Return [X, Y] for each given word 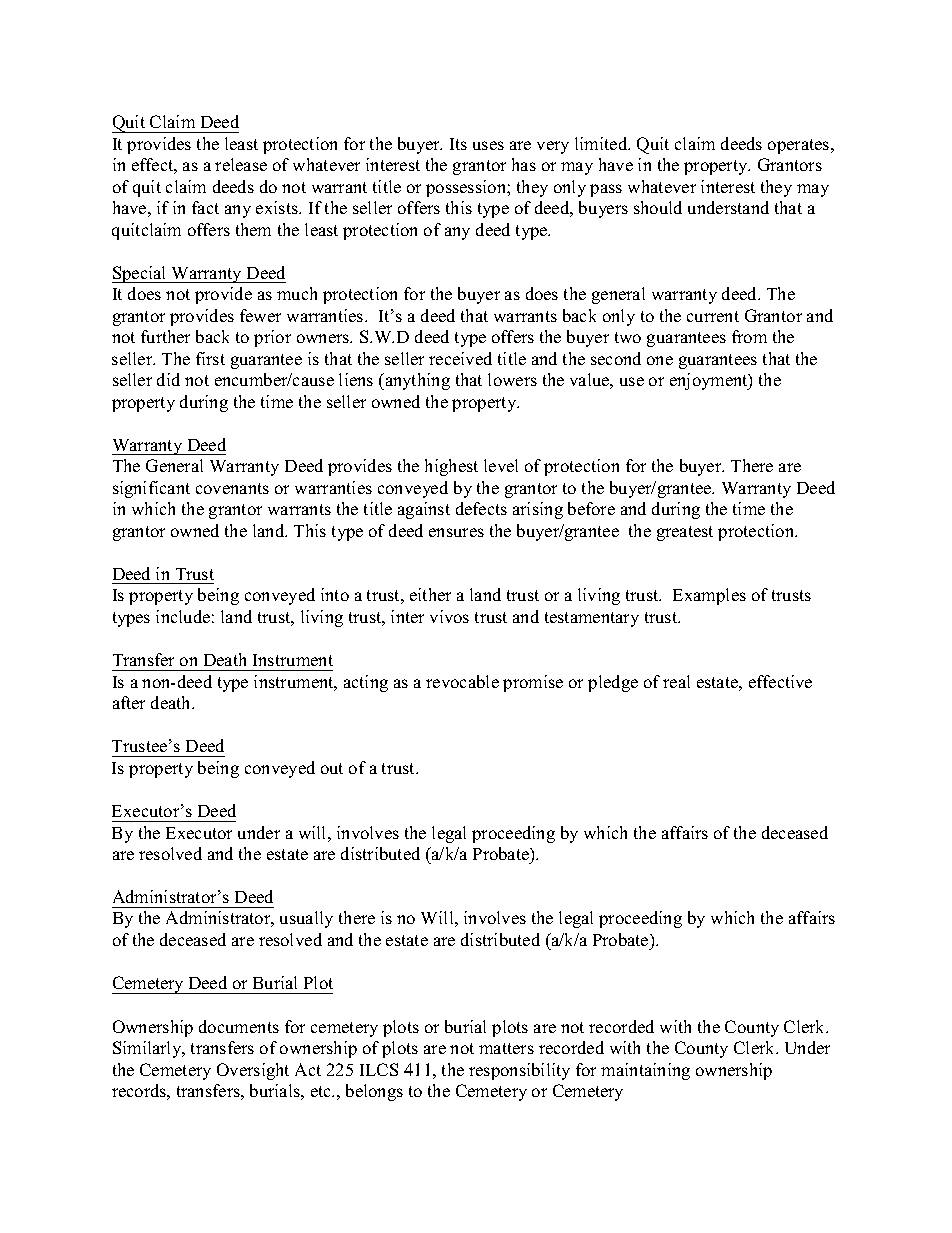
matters [506, 1048]
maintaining [645, 1071]
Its [458, 144]
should [658, 207]
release [241, 164]
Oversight [253, 1071]
